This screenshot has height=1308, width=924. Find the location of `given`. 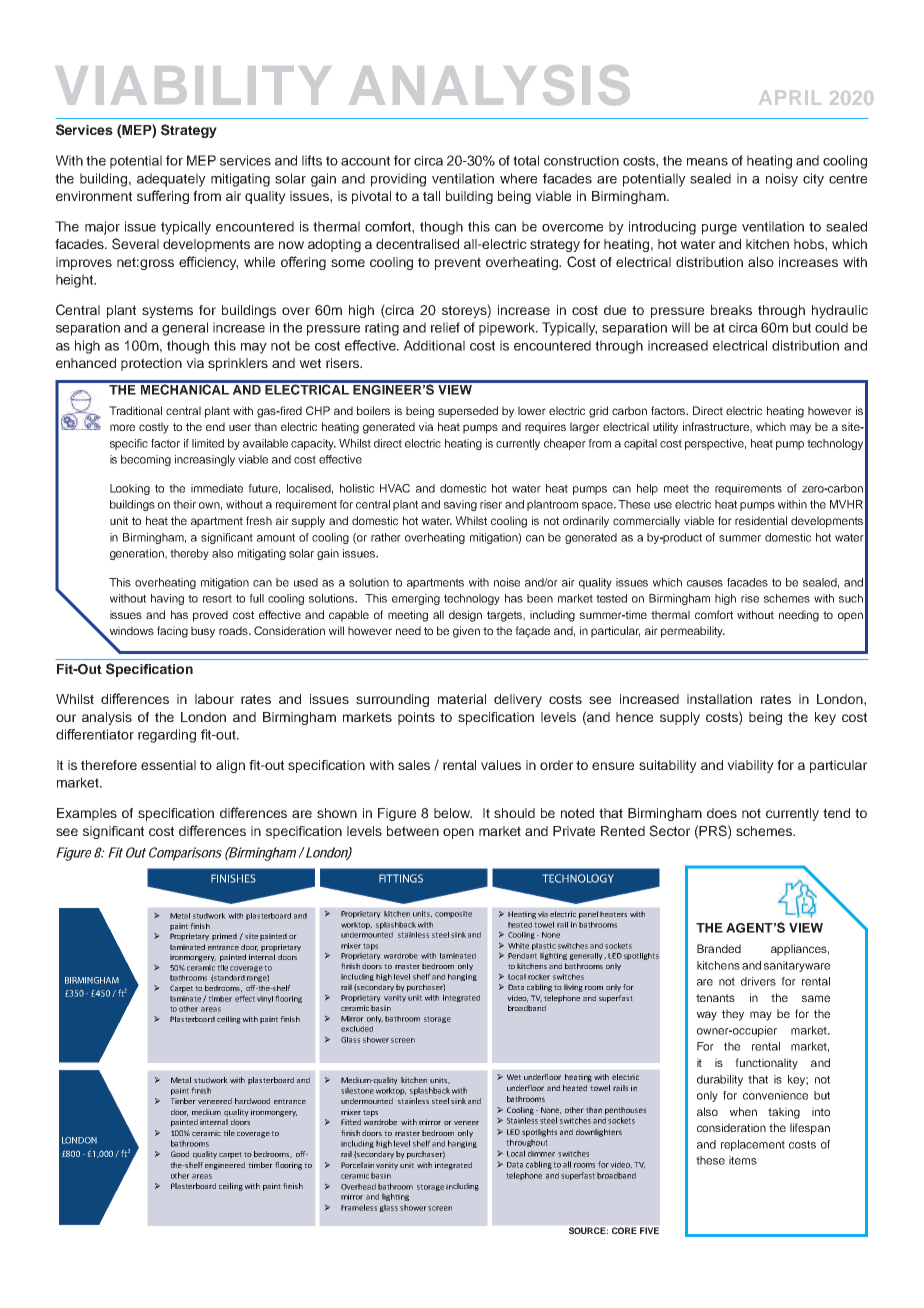

given is located at coordinates (466, 632).
